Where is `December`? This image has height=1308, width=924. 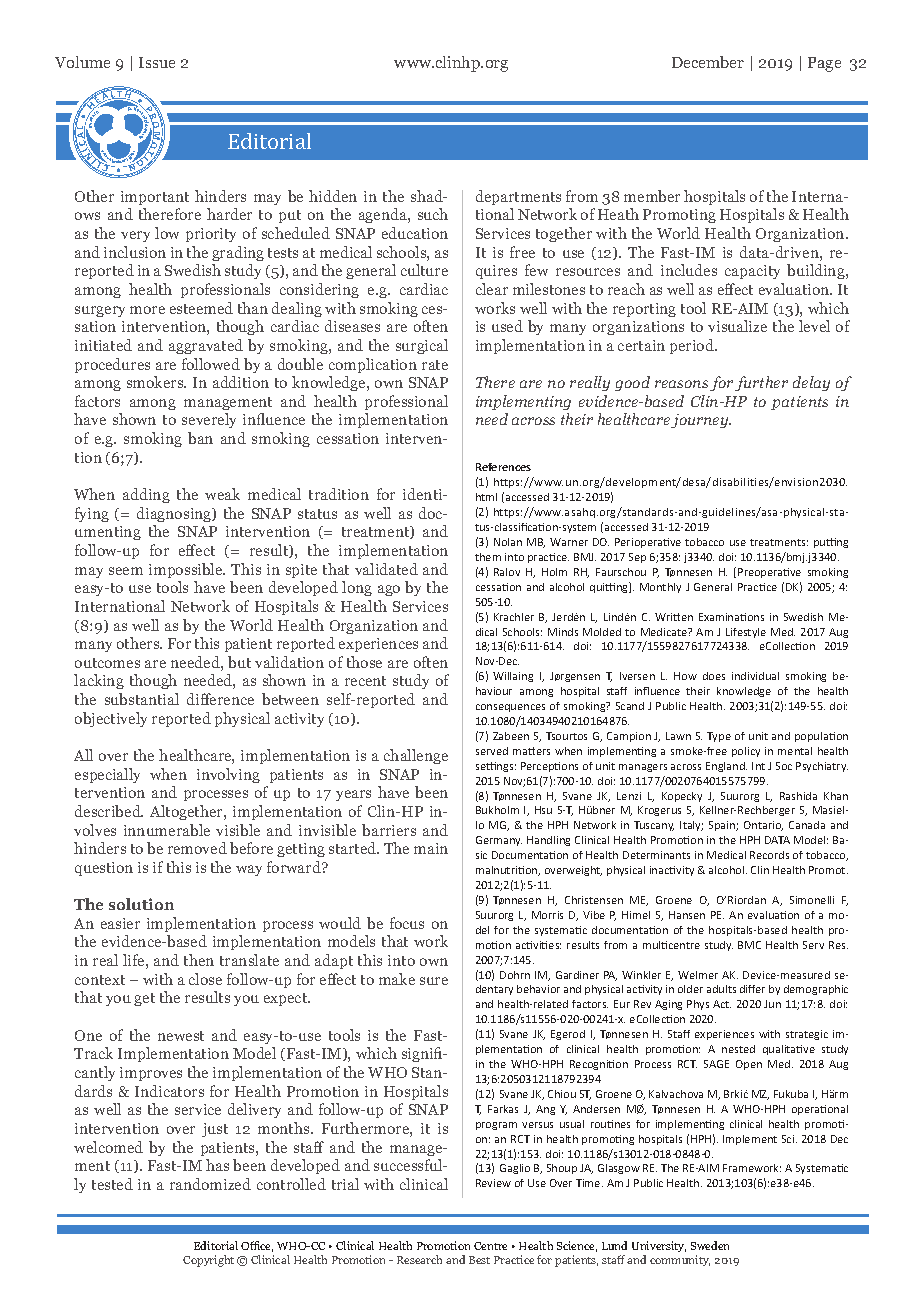 December is located at coordinates (708, 62).
